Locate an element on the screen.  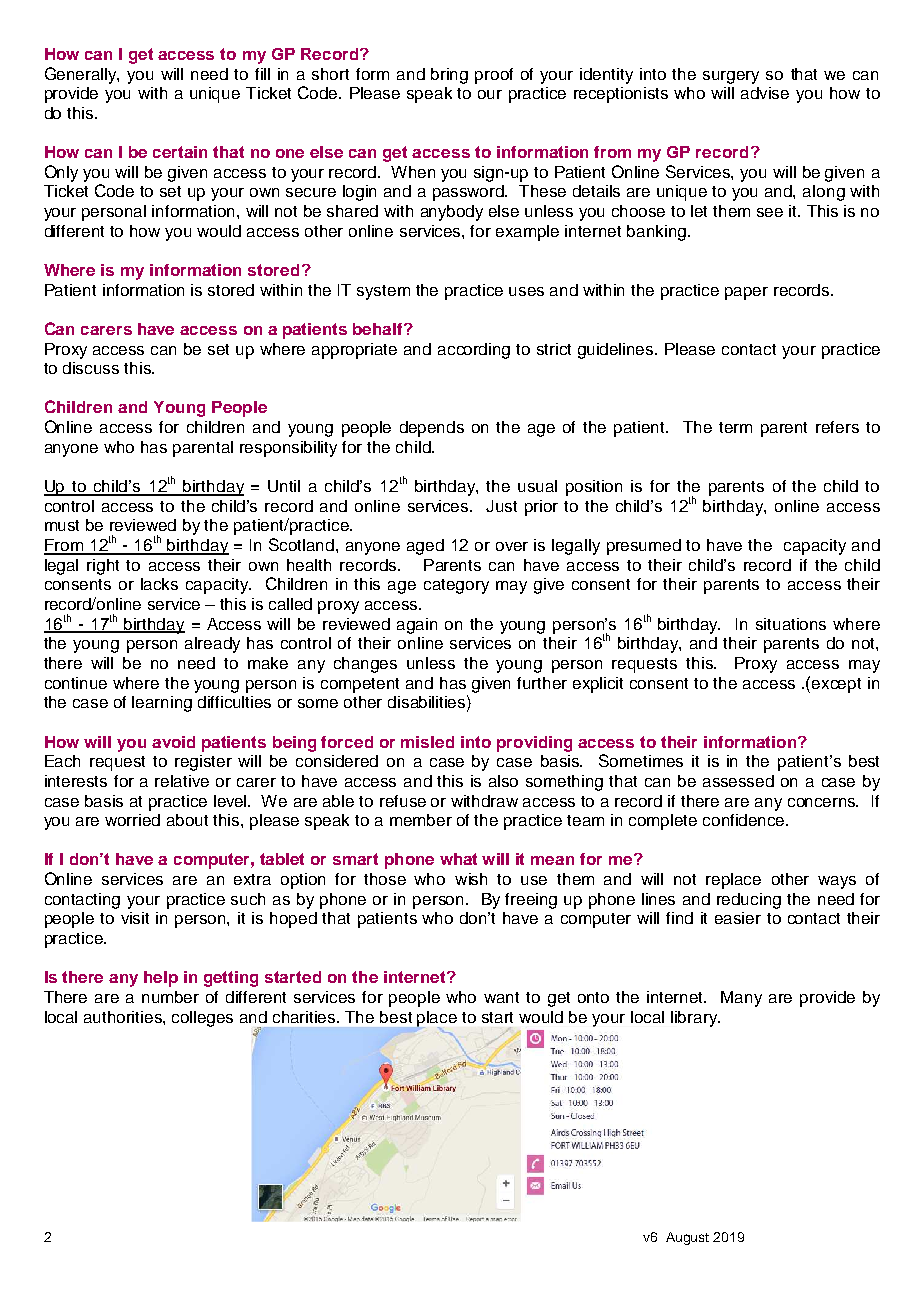
situations is located at coordinates (791, 624).
